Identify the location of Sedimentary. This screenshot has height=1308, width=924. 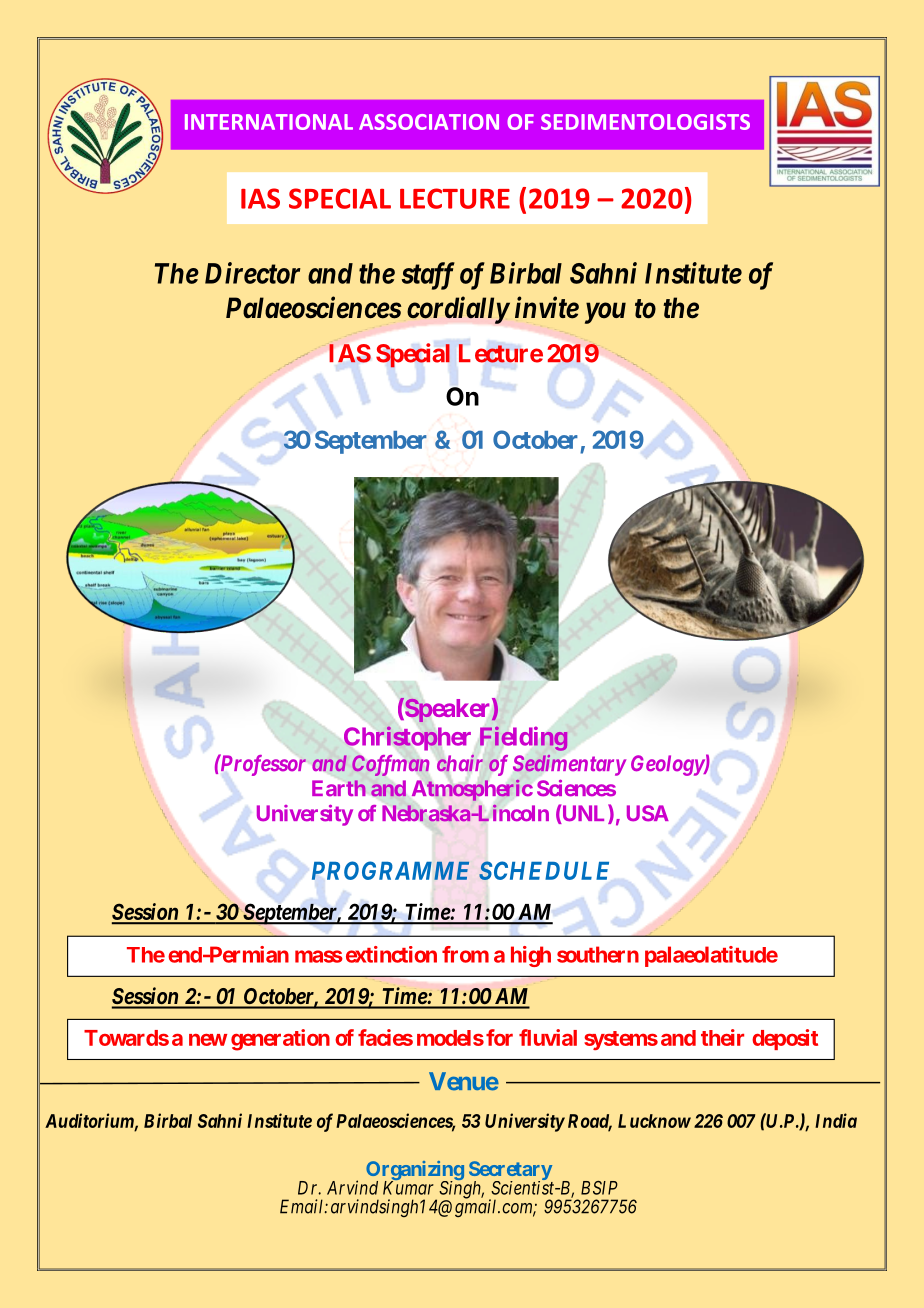
(569, 765).
